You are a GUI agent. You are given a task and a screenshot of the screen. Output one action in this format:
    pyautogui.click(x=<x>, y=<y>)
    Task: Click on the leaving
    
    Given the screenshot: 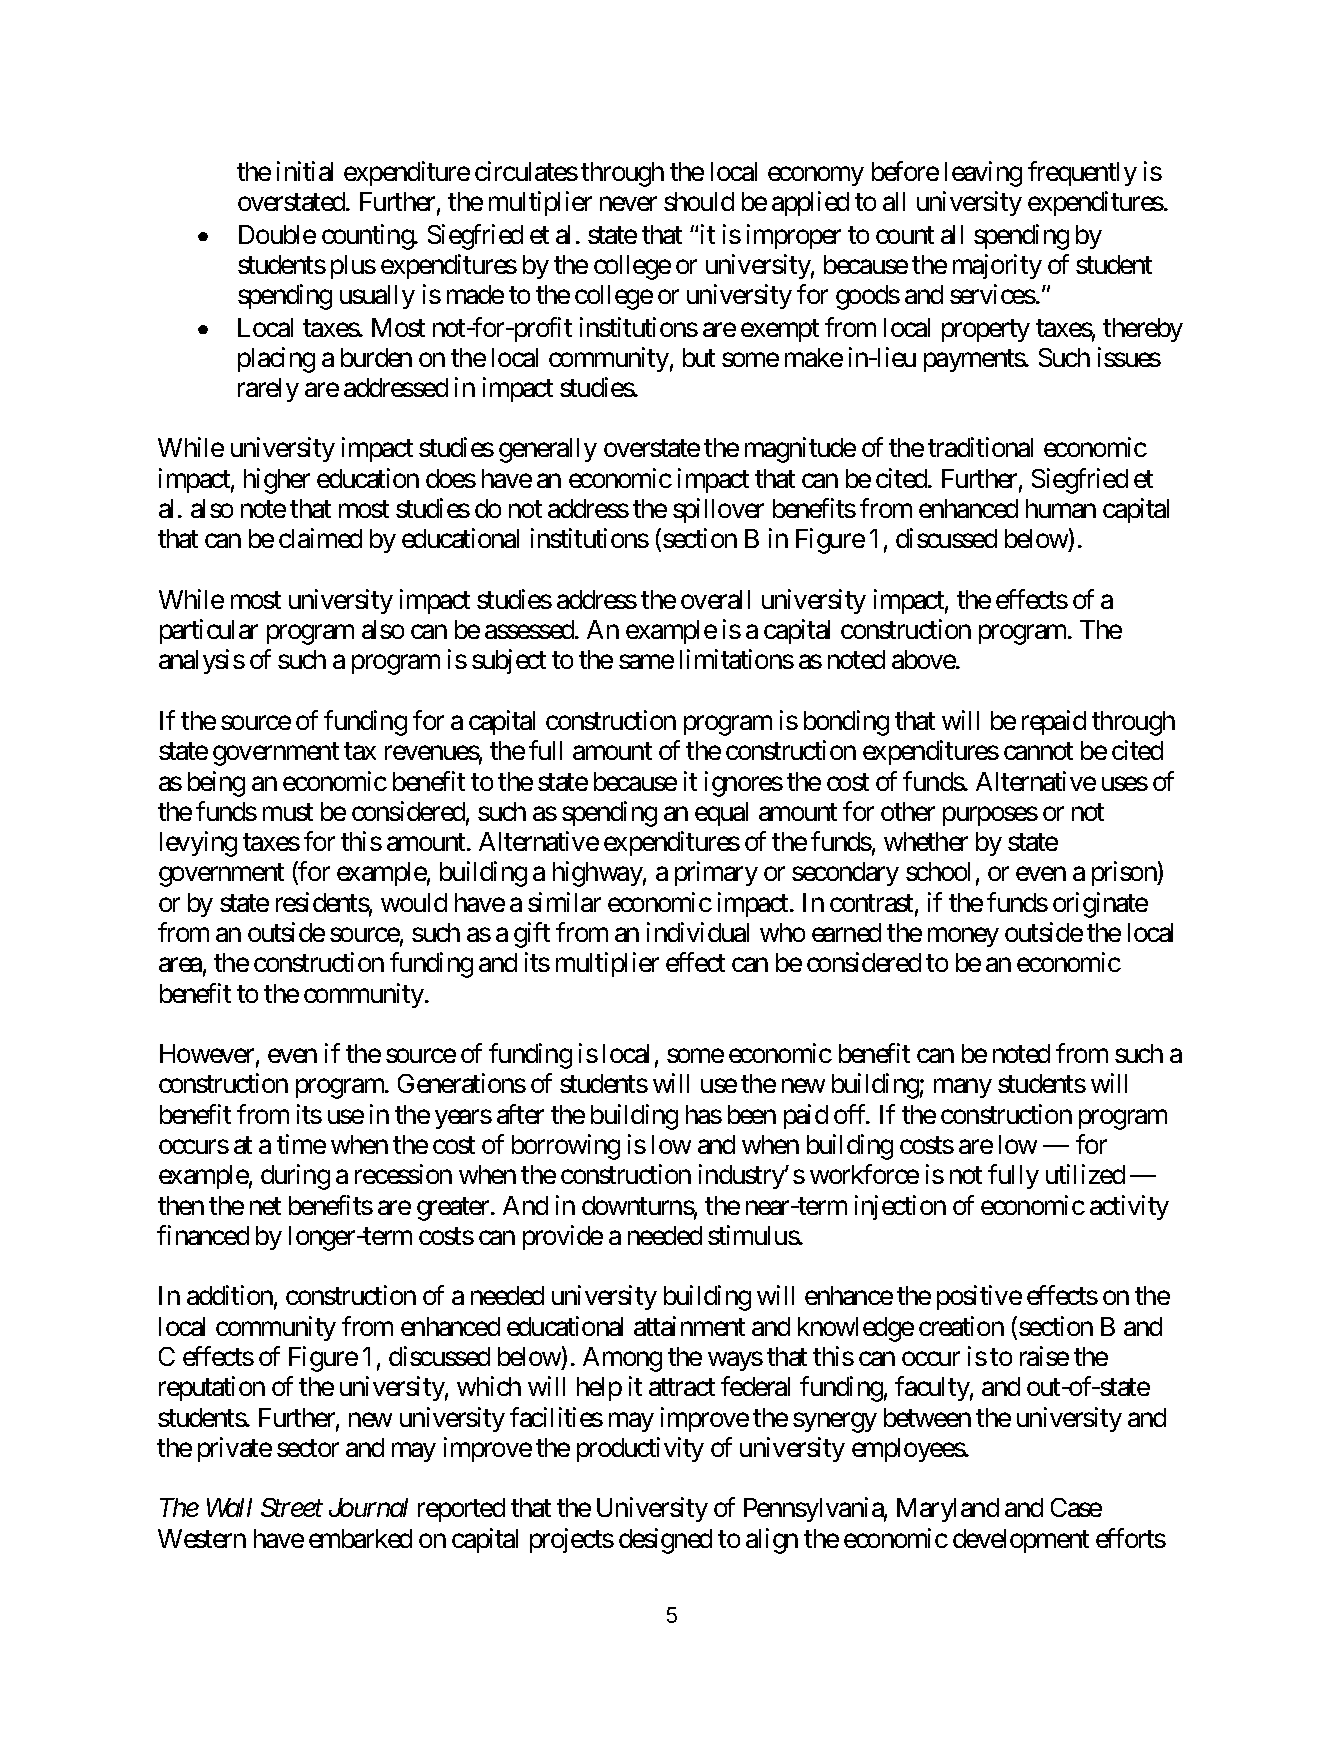 What is the action you would take?
    pyautogui.click(x=983, y=174)
